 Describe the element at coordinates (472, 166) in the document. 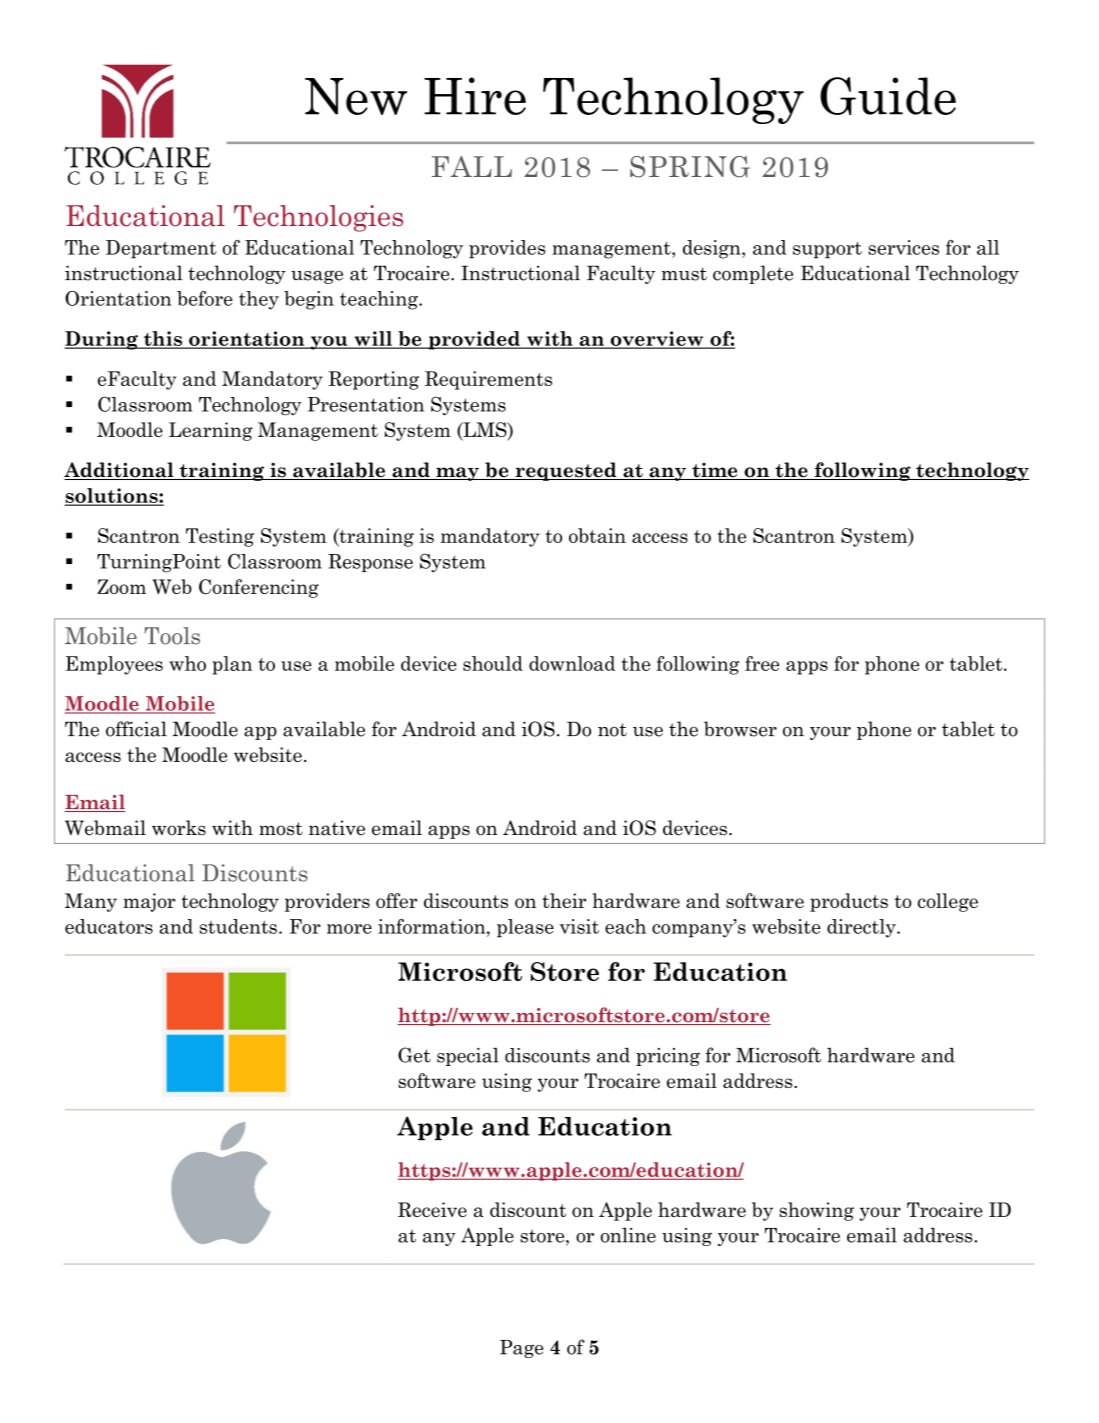

I see `FALL` at that location.
